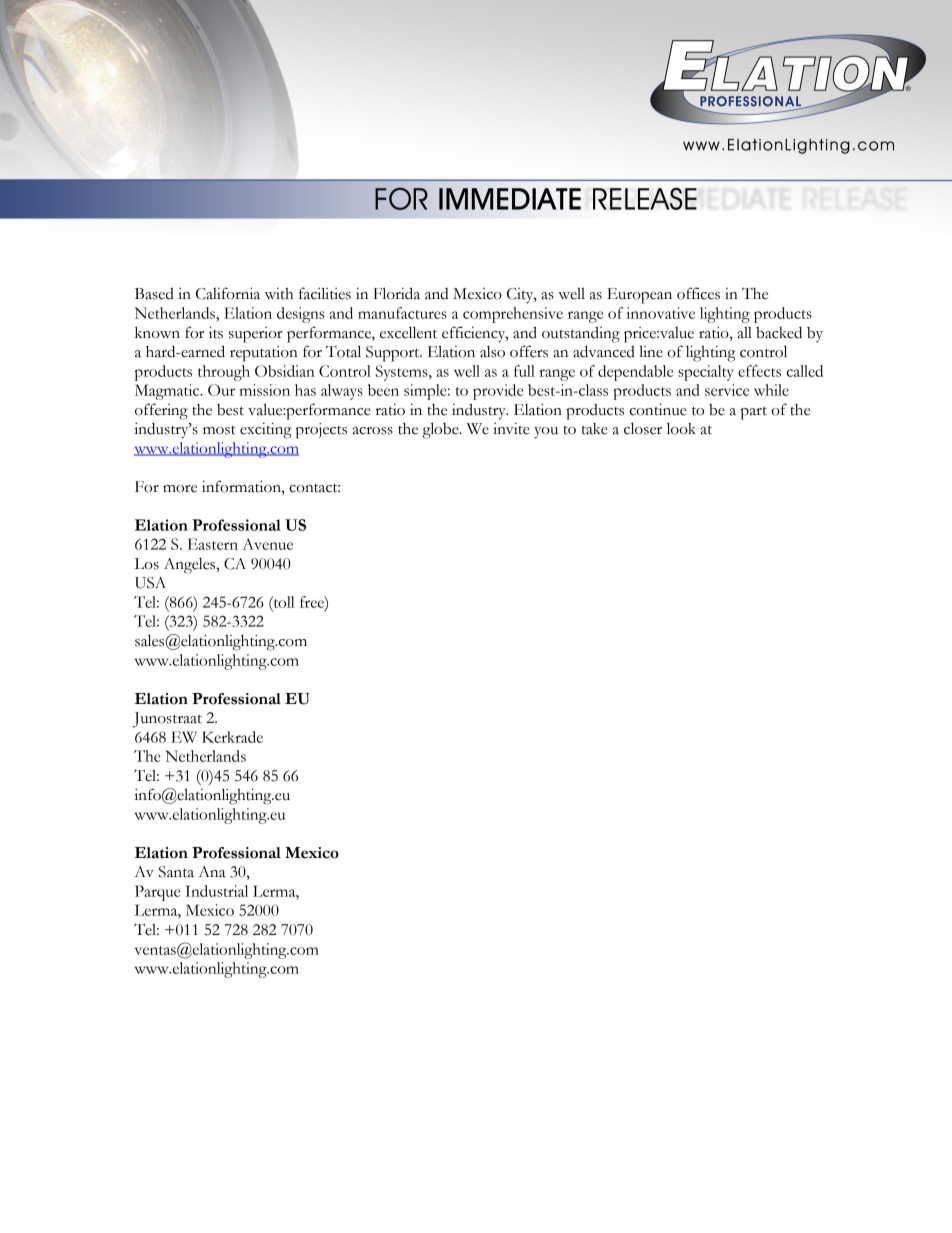 The width and height of the screenshot is (952, 1233). What do you see at coordinates (513, 315) in the screenshot?
I see `comprehensive` at bounding box center [513, 315].
